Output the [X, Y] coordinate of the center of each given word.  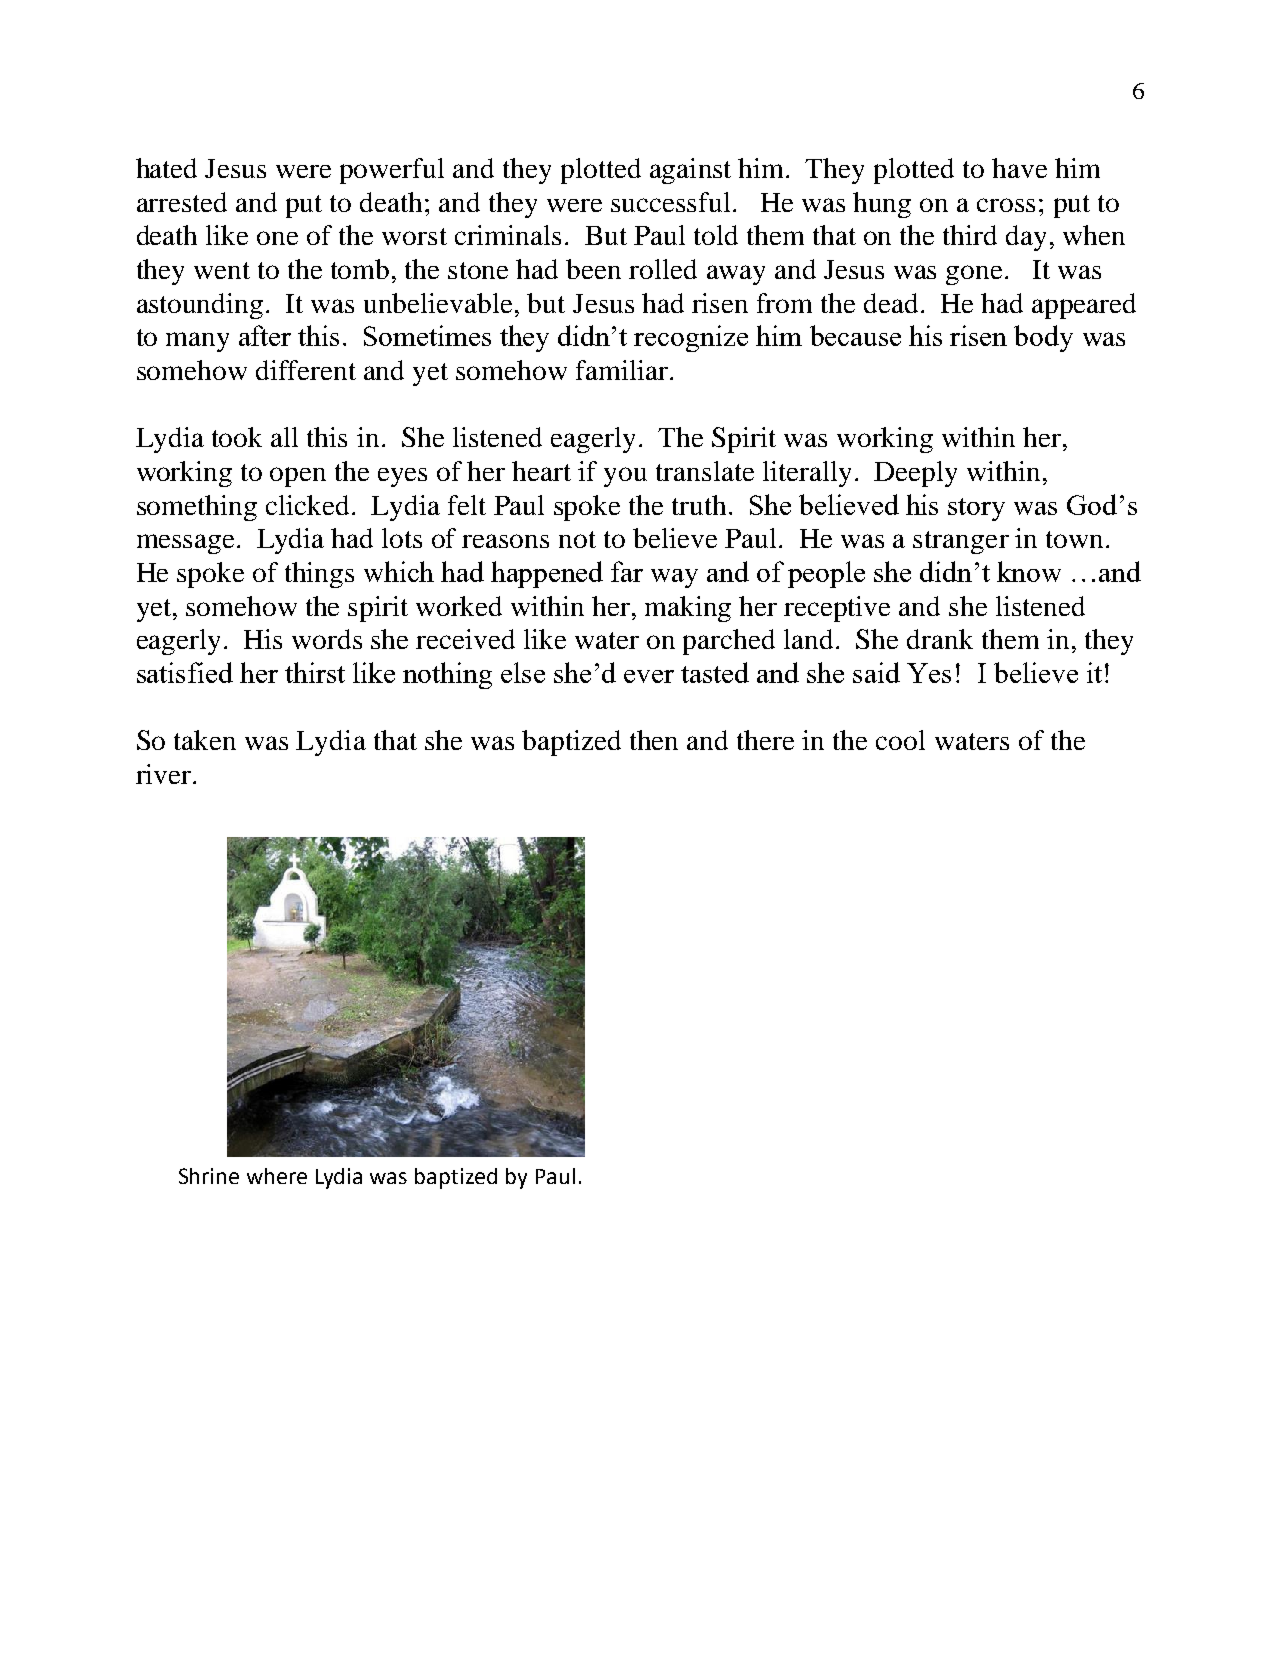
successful [670, 202]
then [654, 740]
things [319, 575]
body [1043, 338]
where [277, 1176]
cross [1006, 205]
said [876, 672]
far [627, 571]
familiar [623, 370]
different [306, 370]
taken [205, 740]
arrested [182, 202]
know [1029, 571]
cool [900, 740]
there [765, 740]
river [163, 774]
